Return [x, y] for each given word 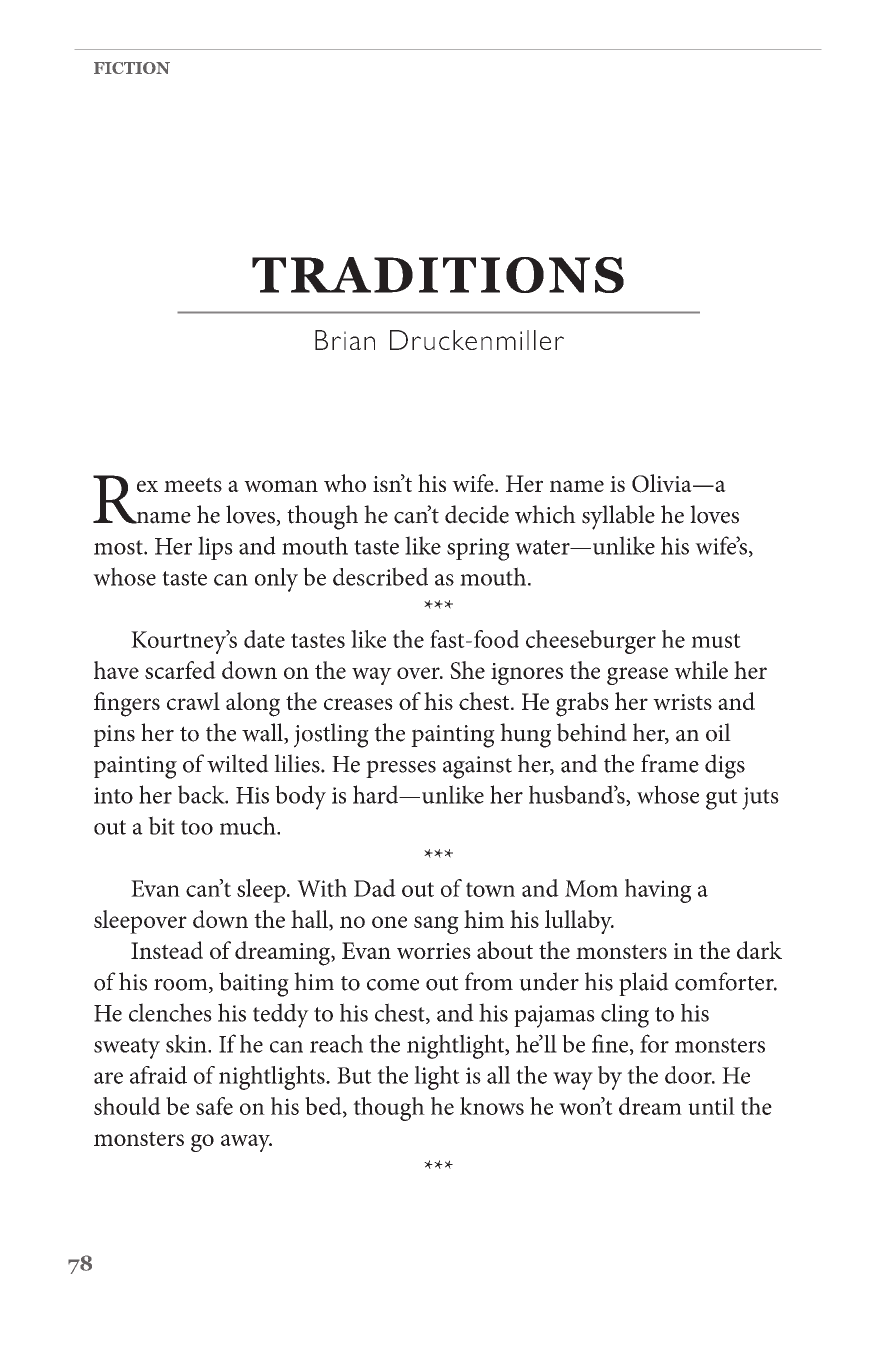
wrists [682, 702]
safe [214, 1106]
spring [478, 549]
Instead [167, 950]
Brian [345, 340]
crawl [193, 701]
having [658, 891]
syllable [618, 517]
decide [477, 514]
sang [436, 925]
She [467, 670]
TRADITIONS [438, 275]
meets [193, 484]
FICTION [132, 68]
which [545, 514]
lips [215, 548]
